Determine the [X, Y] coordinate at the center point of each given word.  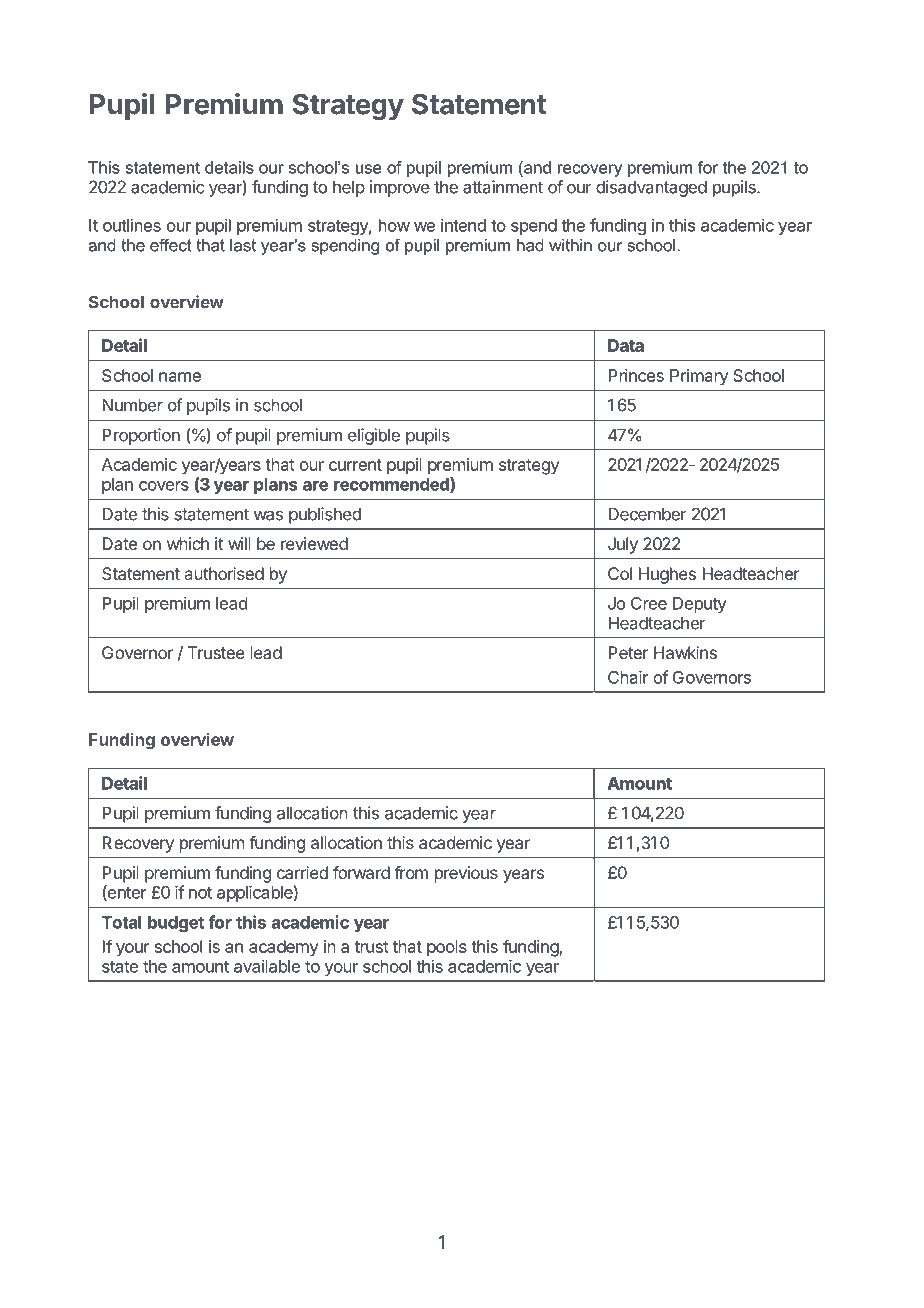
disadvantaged [651, 188]
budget [176, 924]
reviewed [314, 543]
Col [620, 573]
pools [447, 948]
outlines [132, 225]
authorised [224, 573]
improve [400, 188]
